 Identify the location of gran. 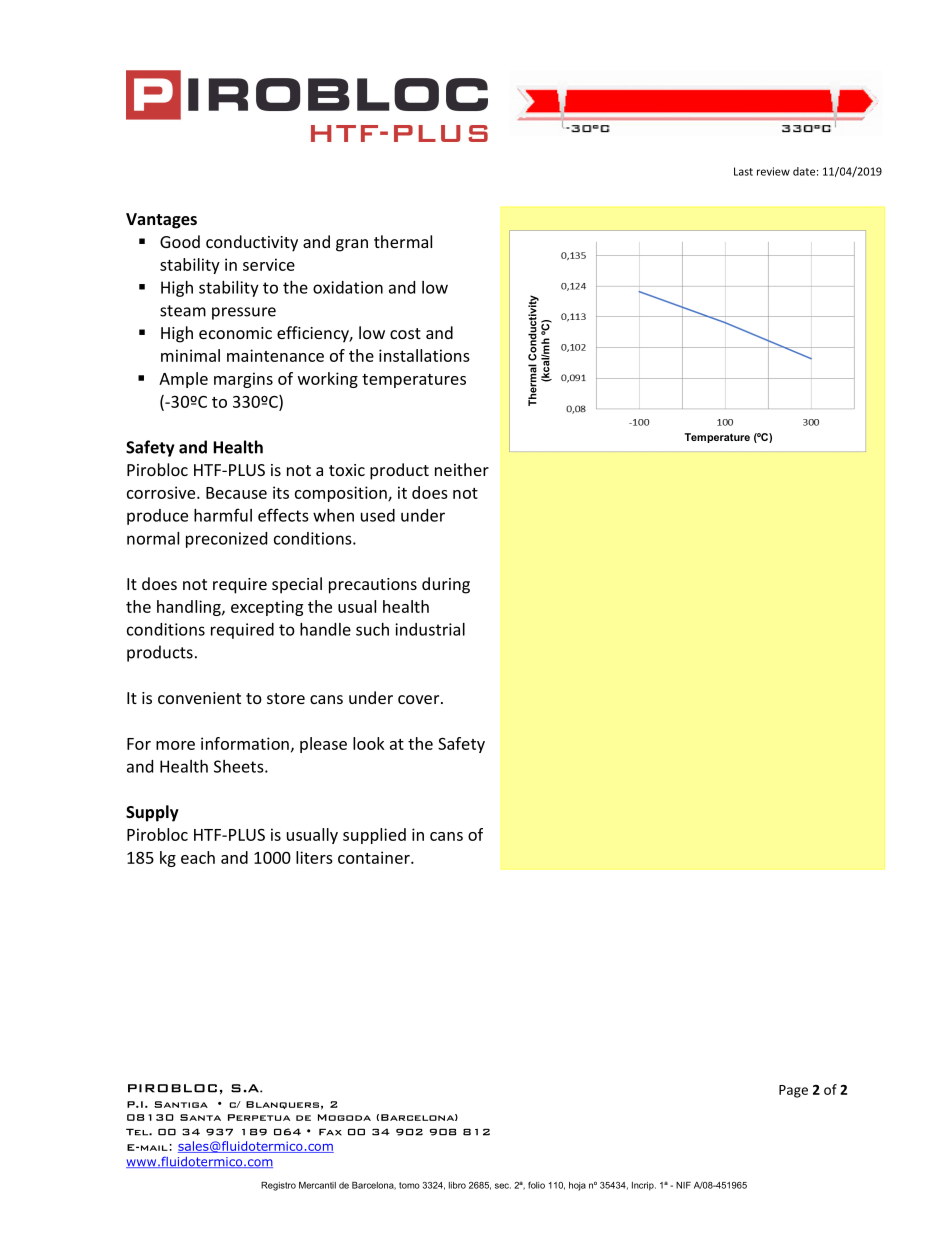
(352, 245).
